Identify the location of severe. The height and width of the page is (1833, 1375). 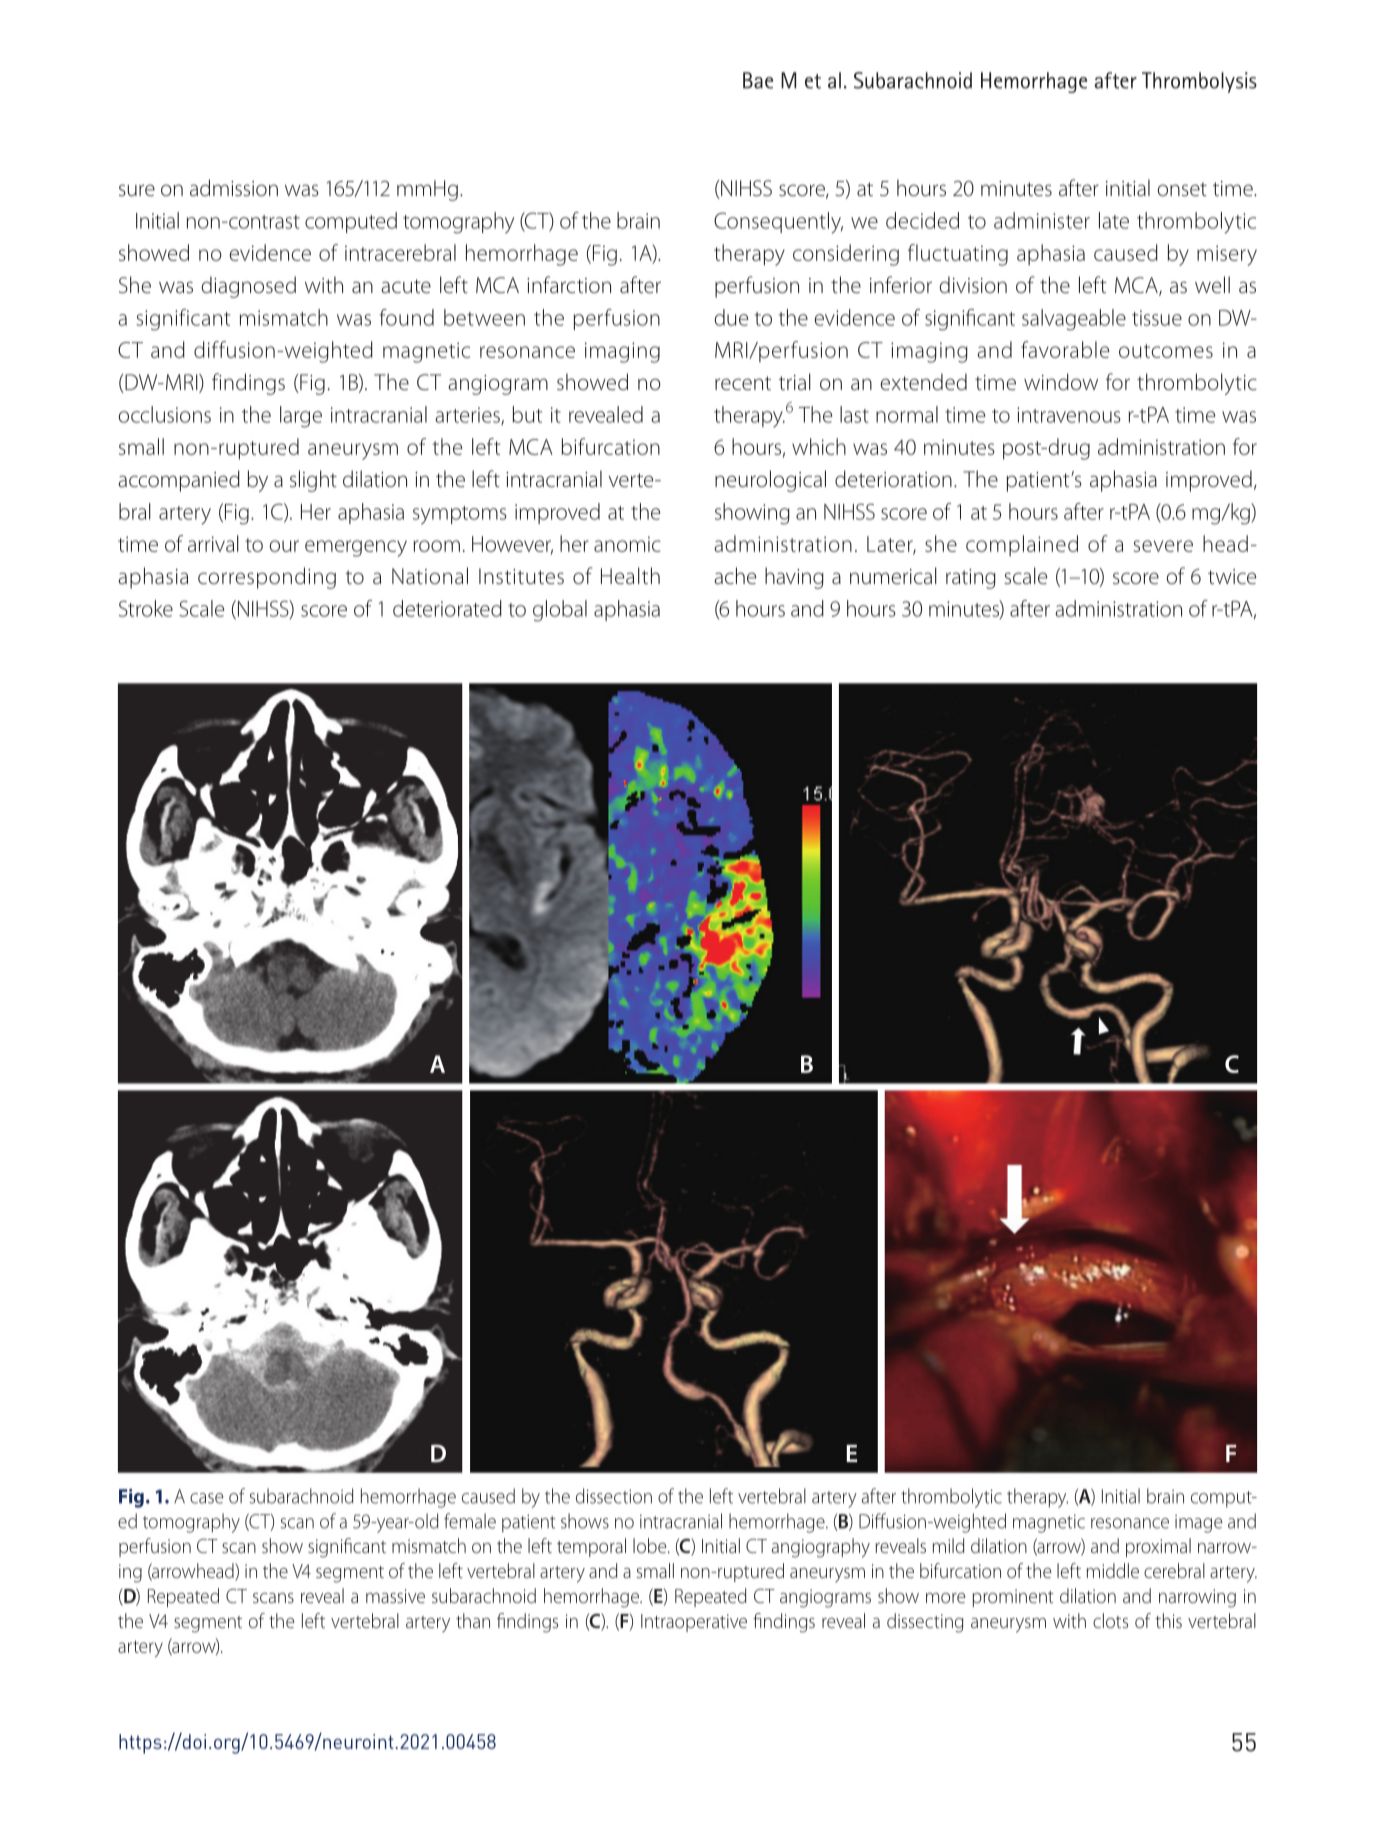
(1163, 546).
